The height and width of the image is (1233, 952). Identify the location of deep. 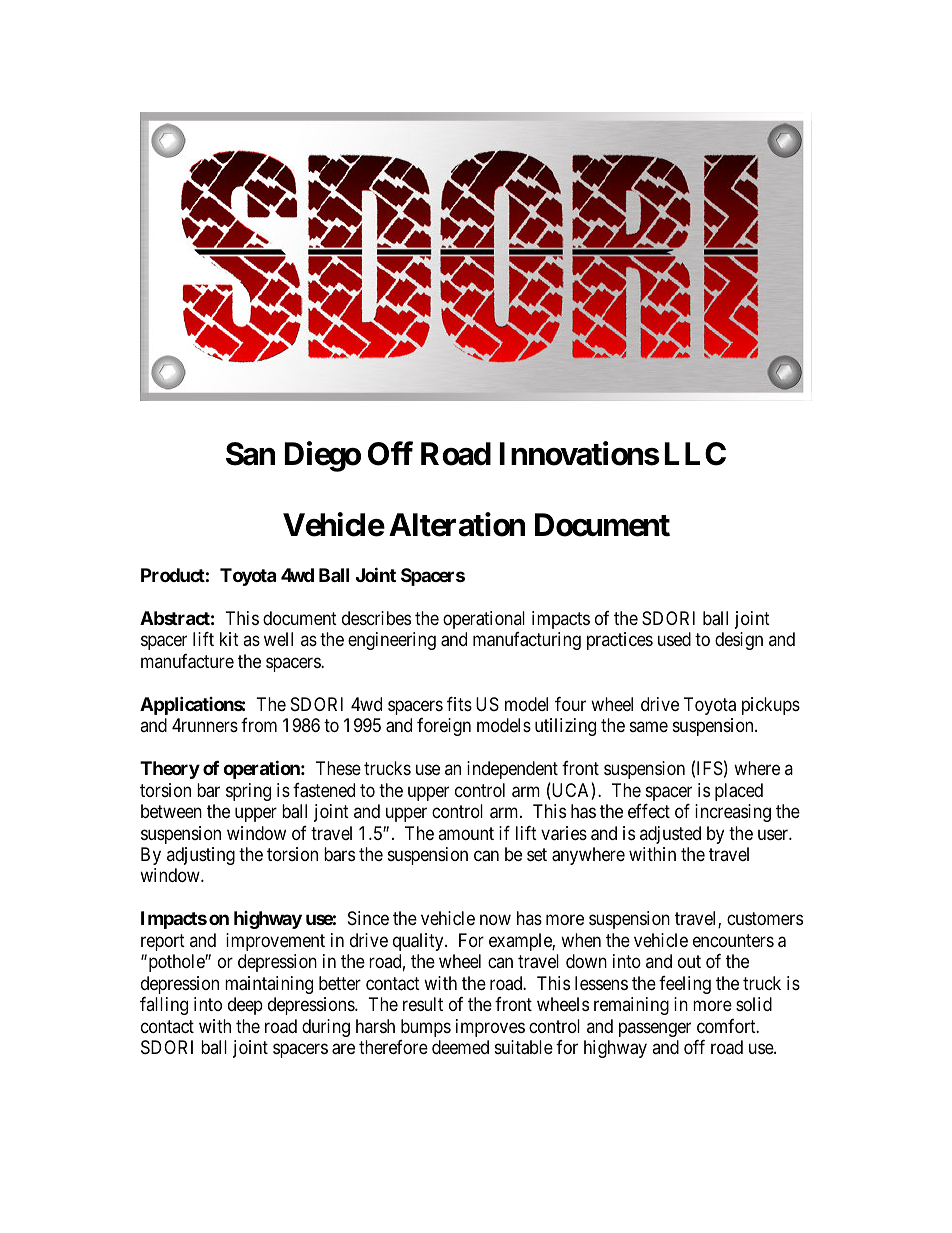
(245, 1006).
